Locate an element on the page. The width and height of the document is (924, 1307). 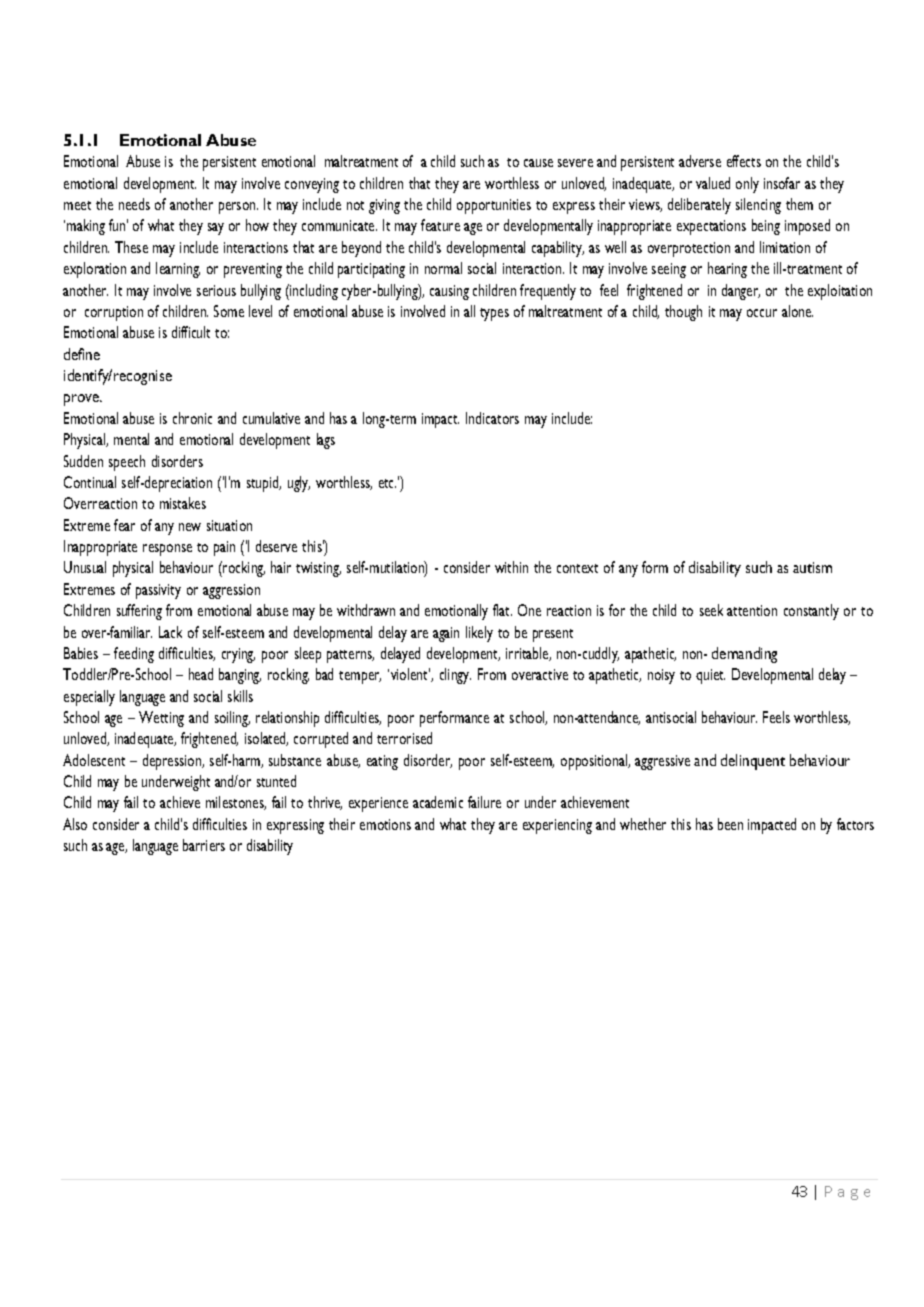
head is located at coordinates (201, 674).
